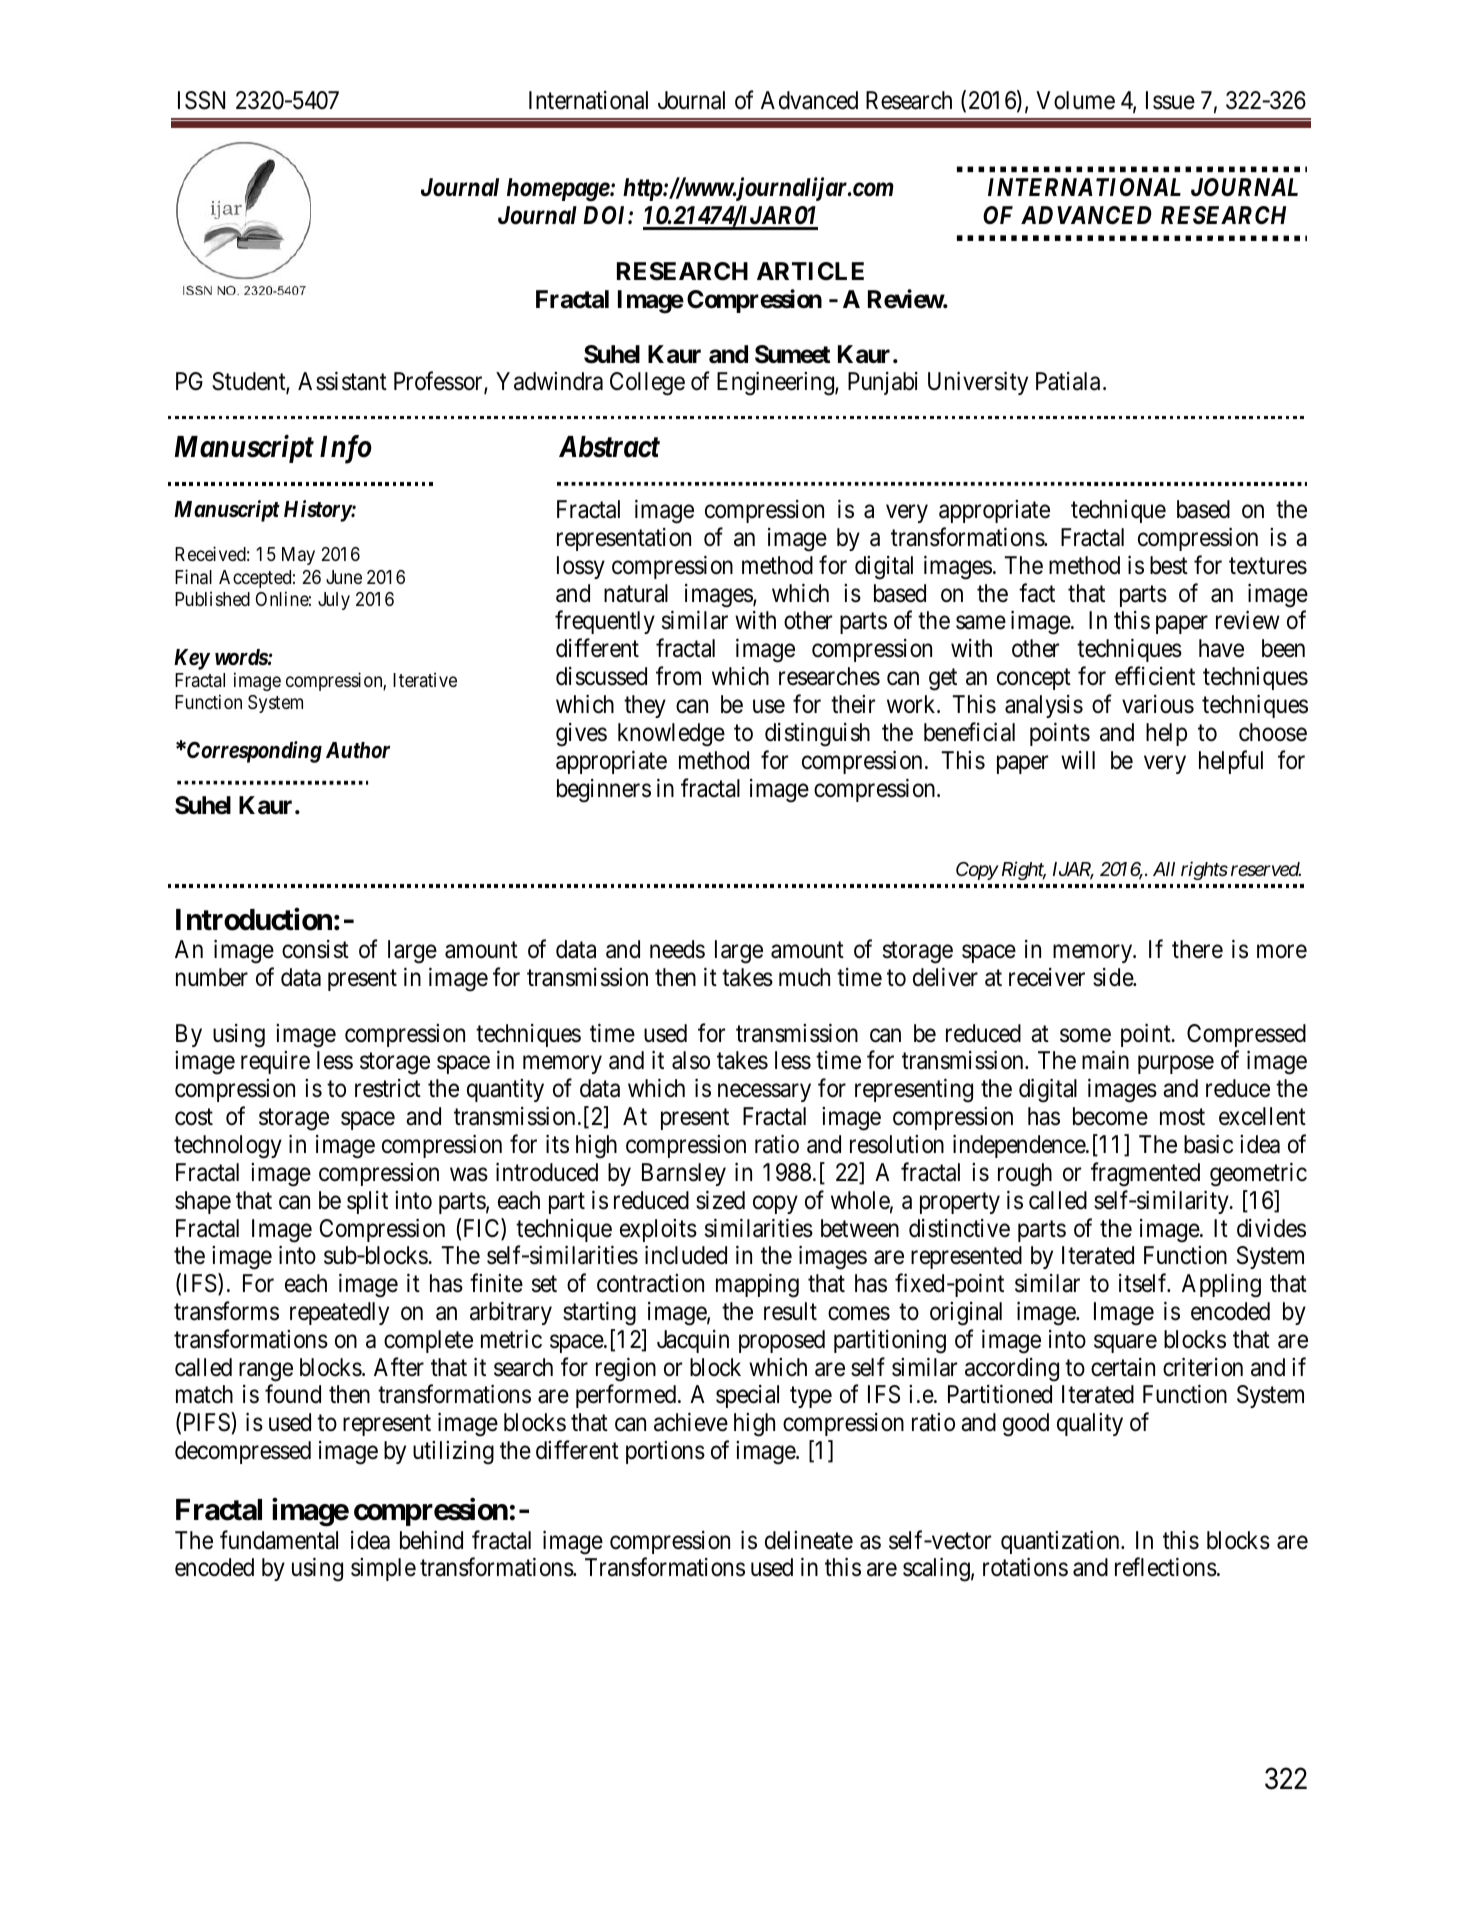  I want to click on from, so click(678, 676).
